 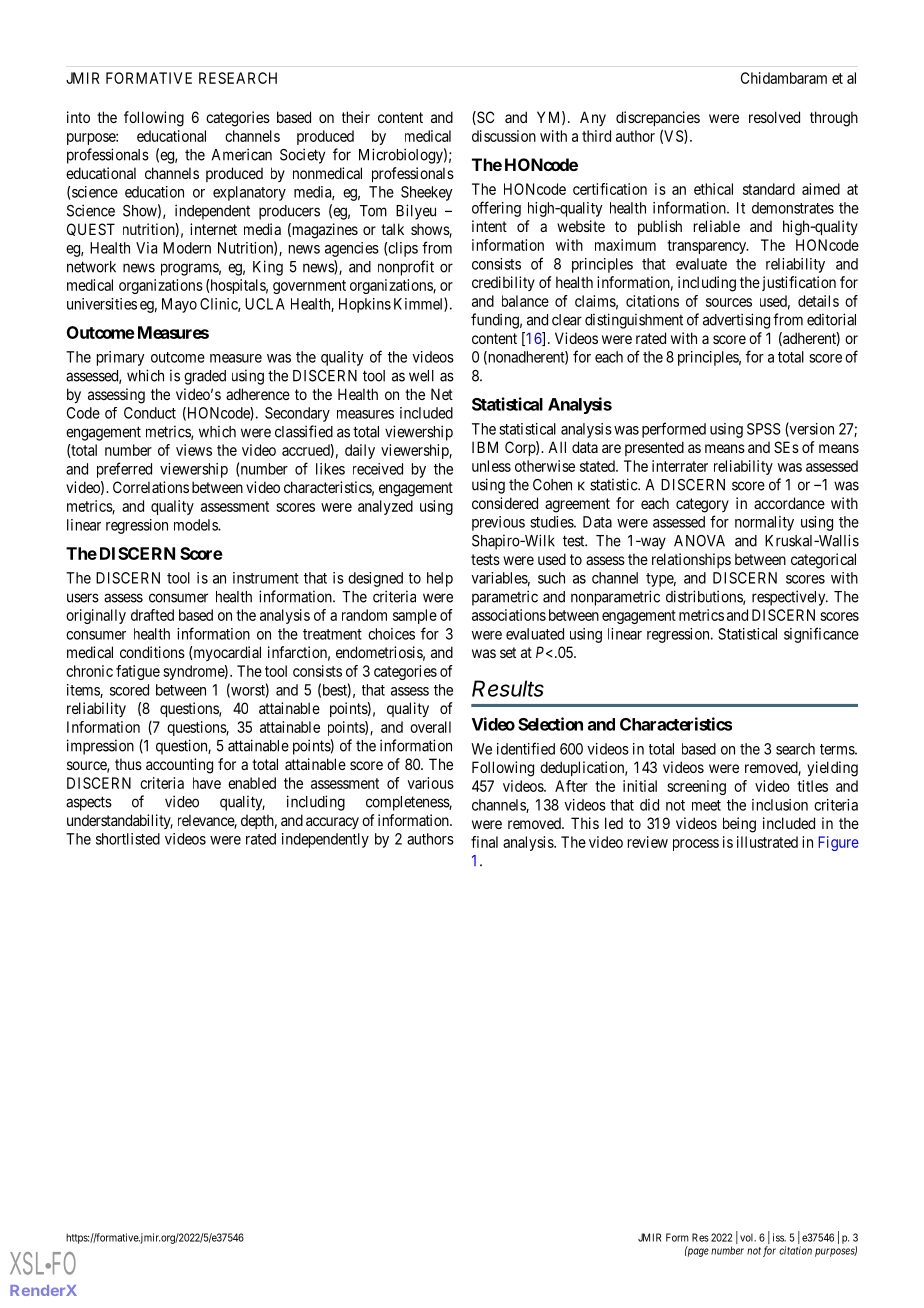 What do you see at coordinates (128, 839) in the screenshot?
I see `shortlisted` at bounding box center [128, 839].
